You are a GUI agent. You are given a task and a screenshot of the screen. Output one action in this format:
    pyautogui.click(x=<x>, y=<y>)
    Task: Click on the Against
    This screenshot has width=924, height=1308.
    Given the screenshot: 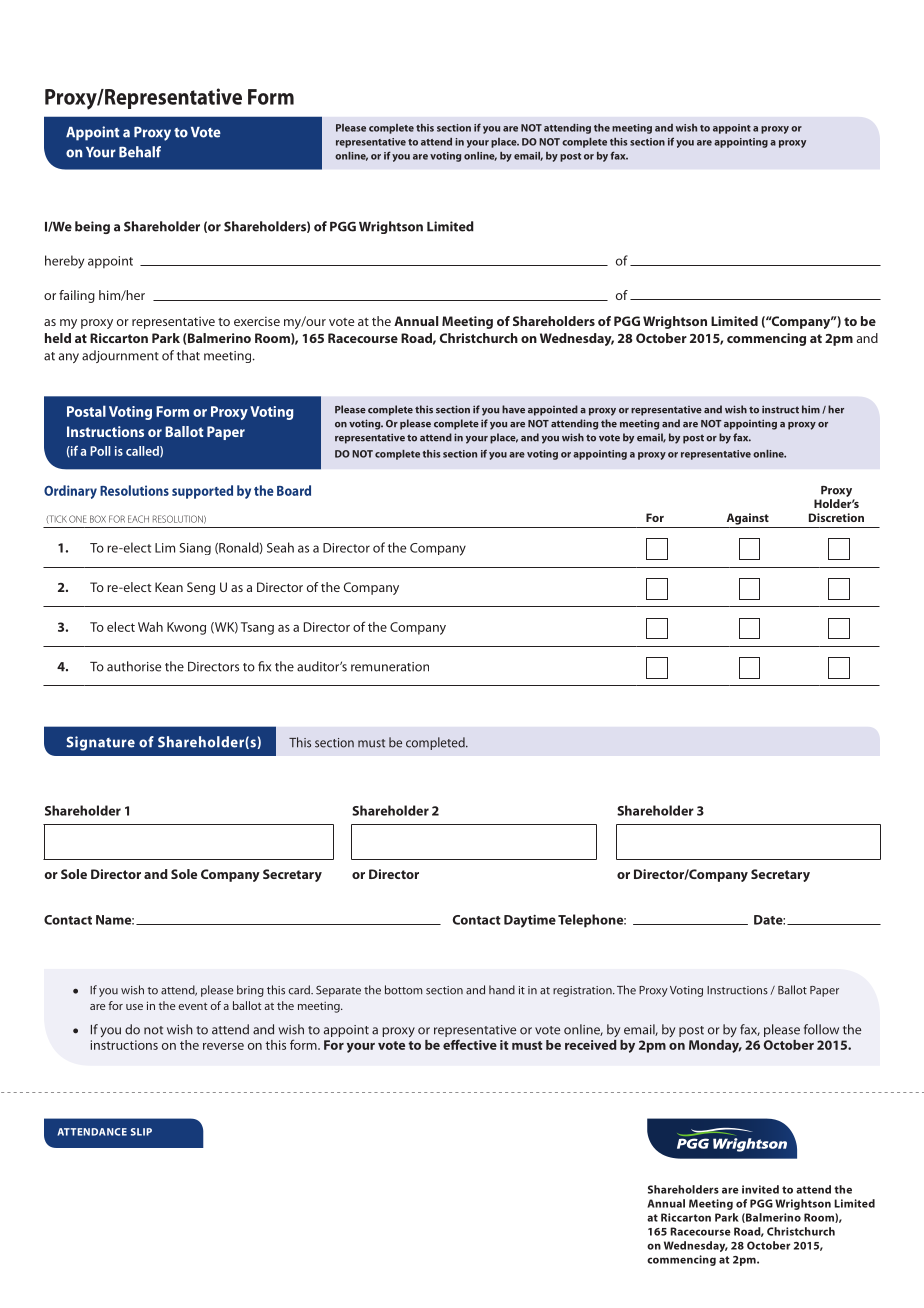 What is the action you would take?
    pyautogui.click(x=748, y=519)
